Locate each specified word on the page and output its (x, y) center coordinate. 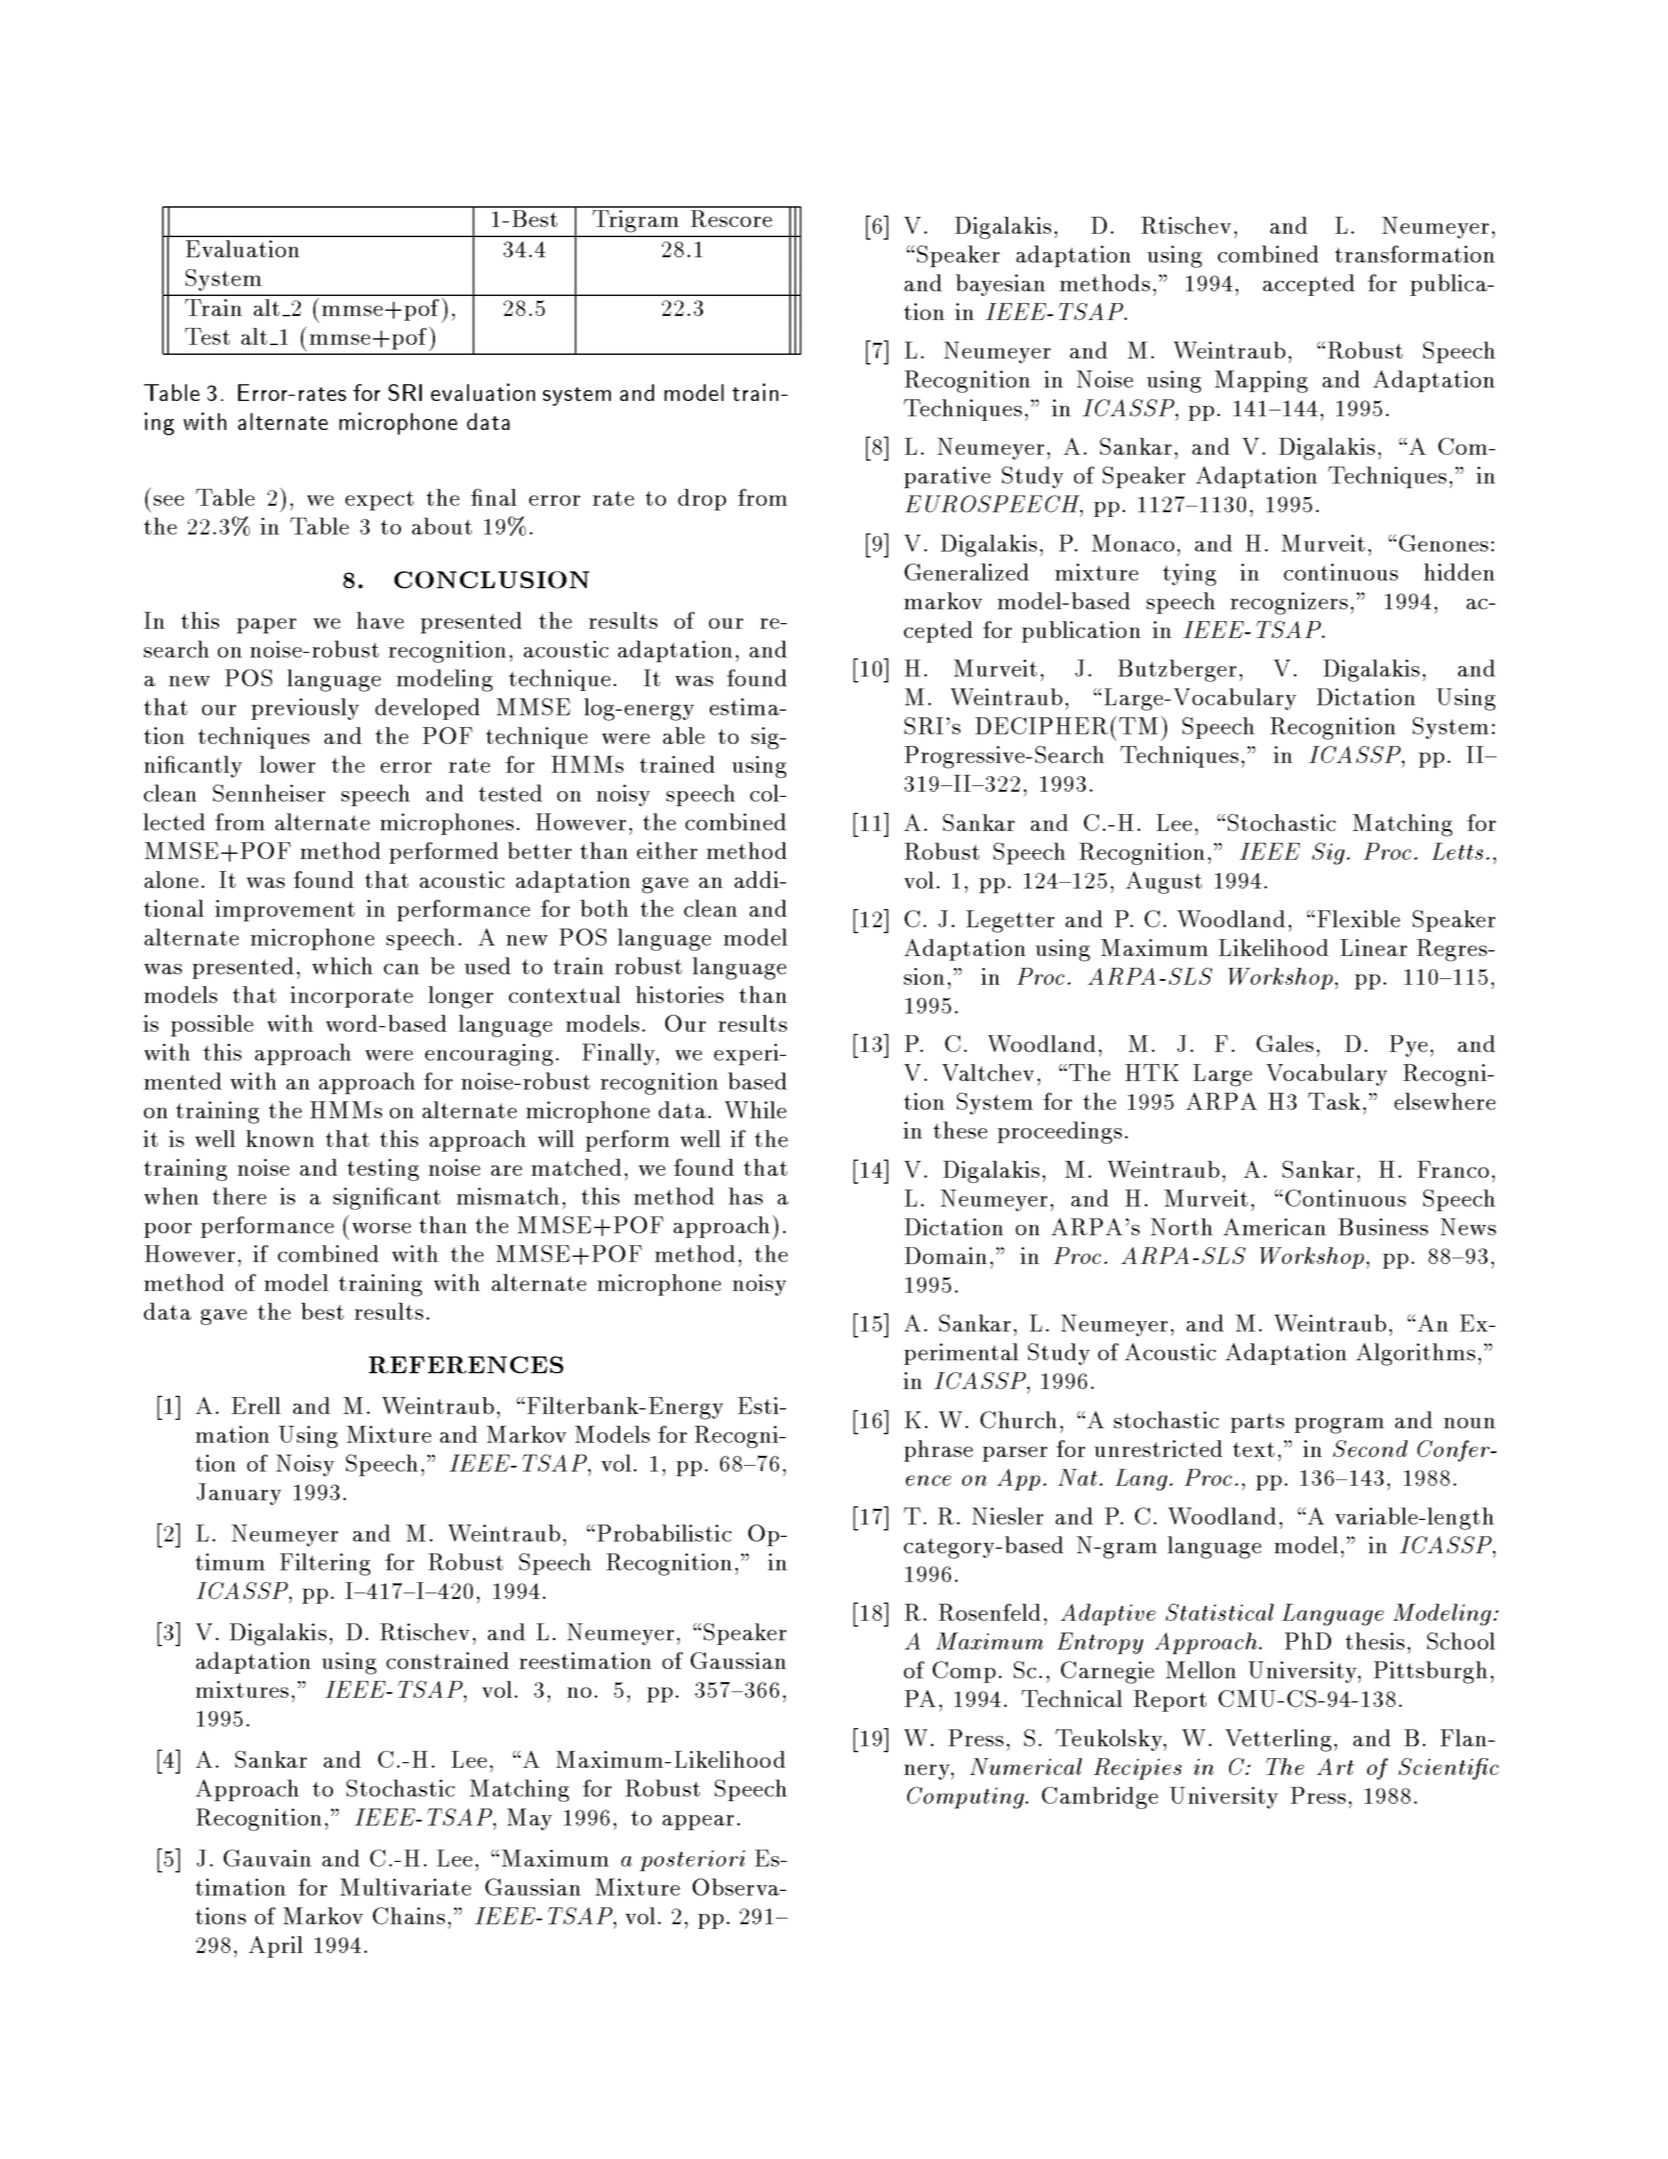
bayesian (1000, 285)
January (239, 1494)
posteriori (692, 1861)
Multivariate (405, 1887)
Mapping (1261, 381)
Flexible (1358, 919)
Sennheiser (269, 793)
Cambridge (1100, 1798)
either (667, 850)
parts (1257, 1423)
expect (379, 501)
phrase (938, 1451)
